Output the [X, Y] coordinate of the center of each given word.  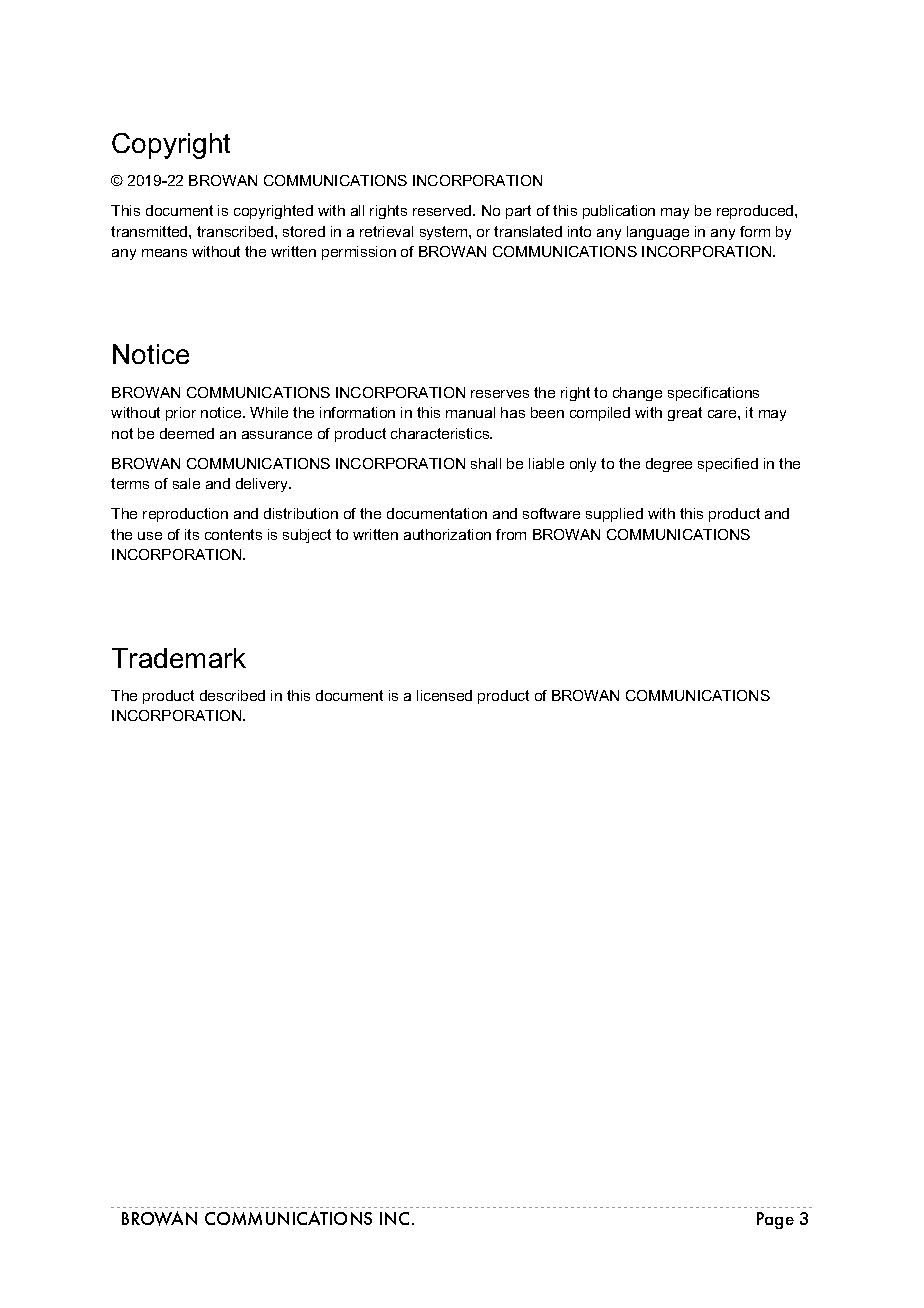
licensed [444, 695]
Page [775, 1220]
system [445, 233]
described [232, 695]
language [658, 233]
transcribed [235, 231]
